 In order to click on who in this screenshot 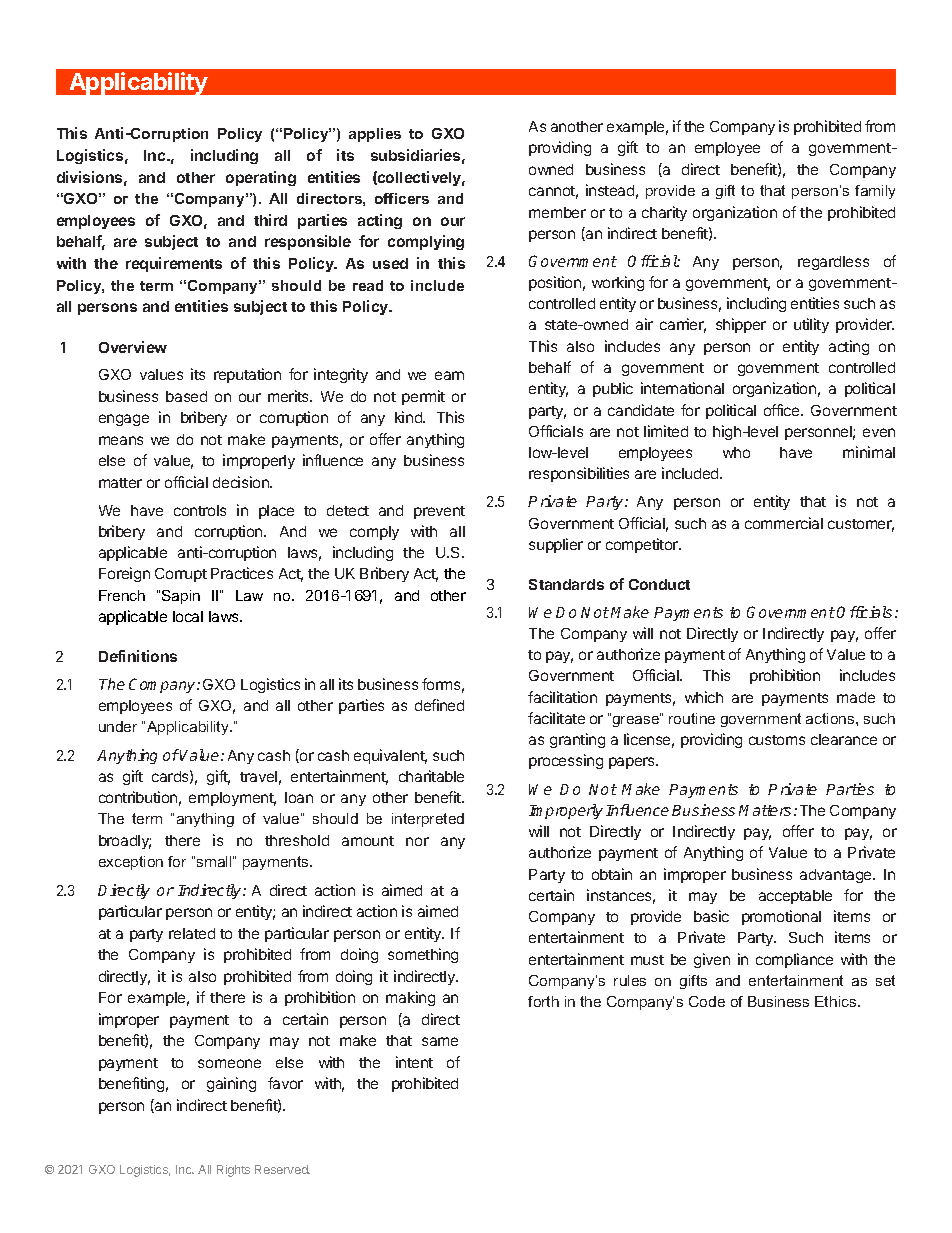, I will do `click(736, 452)`.
